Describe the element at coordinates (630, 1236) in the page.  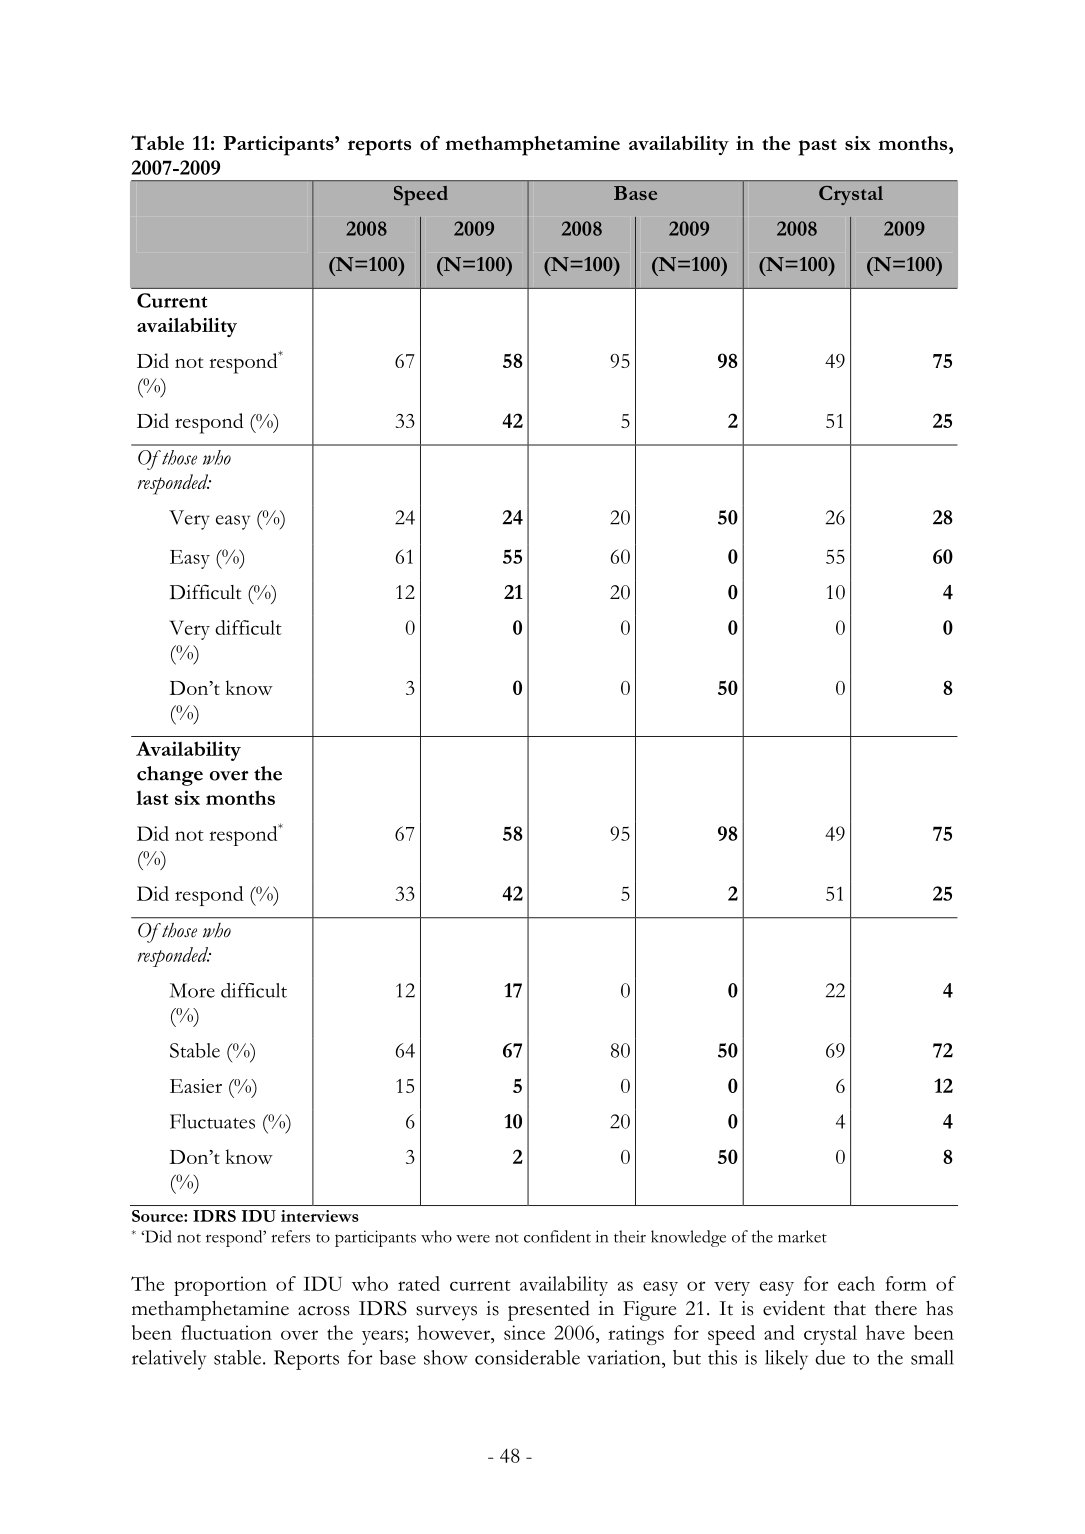
I see `their` at that location.
